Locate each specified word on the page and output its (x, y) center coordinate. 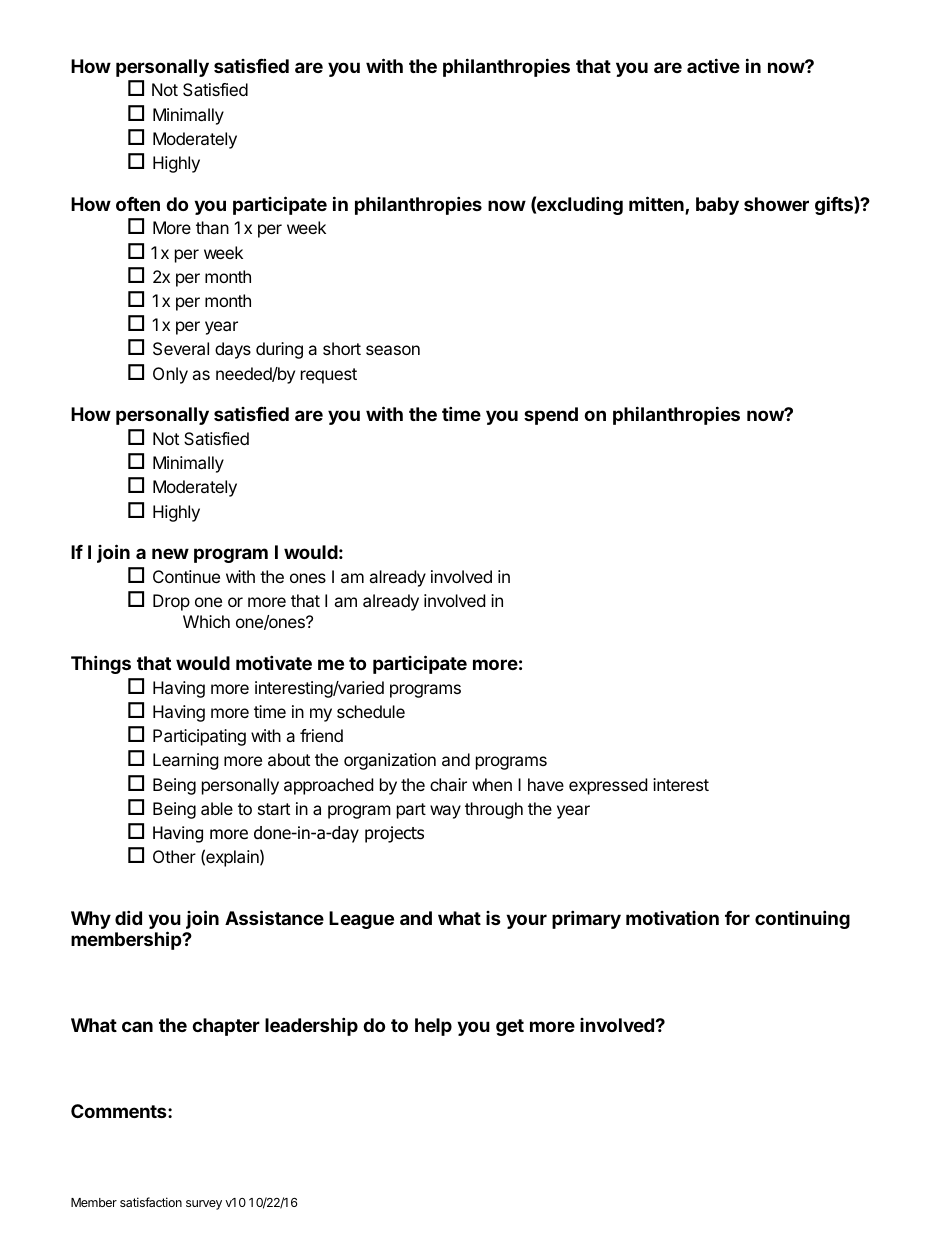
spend (551, 416)
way (445, 812)
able (217, 808)
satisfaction (151, 1202)
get (510, 1027)
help (433, 1027)
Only (170, 375)
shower (776, 204)
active (713, 65)
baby (717, 206)
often (138, 204)
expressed (608, 786)
